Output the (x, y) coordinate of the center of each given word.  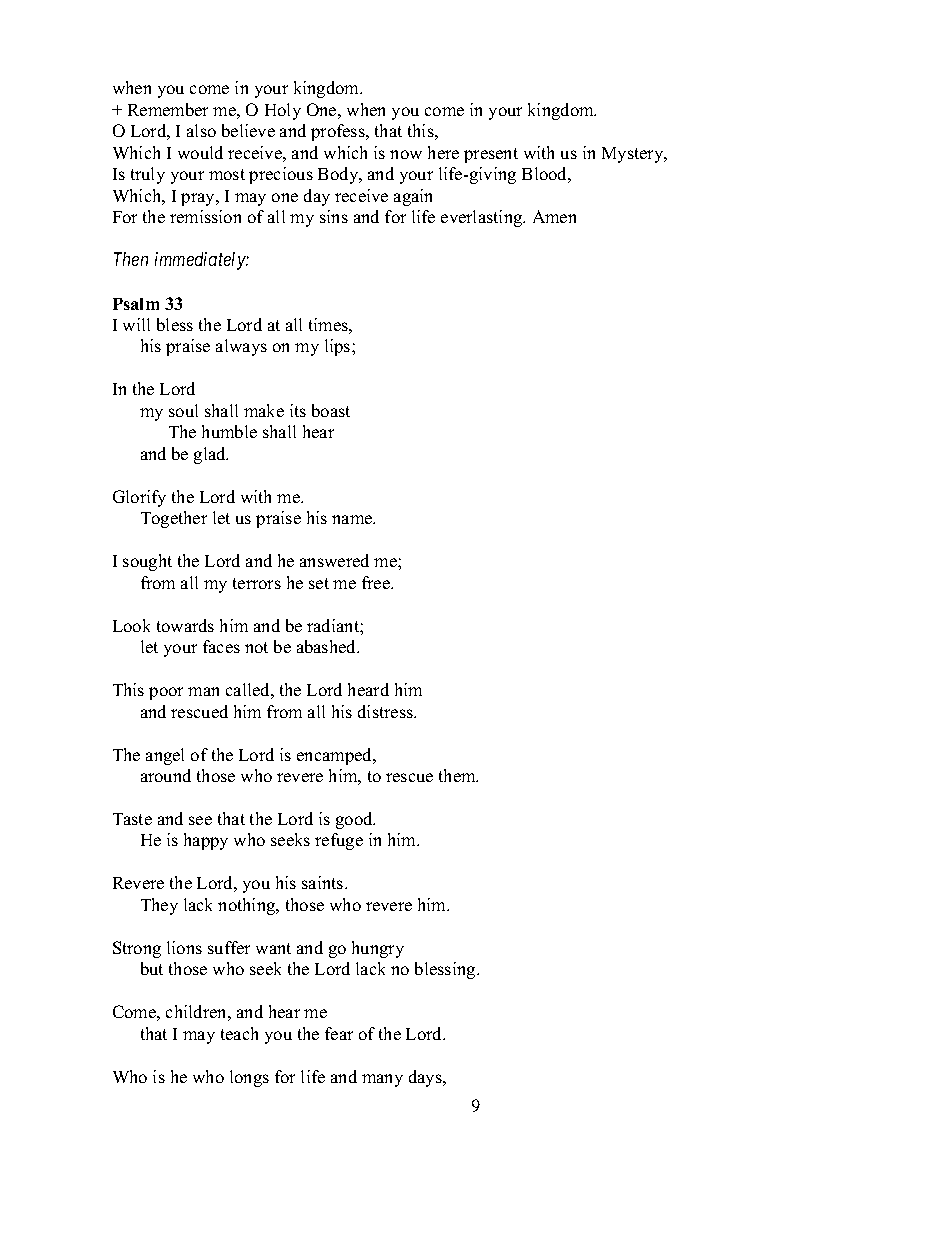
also (201, 130)
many (382, 1080)
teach (239, 1033)
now (406, 154)
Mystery (634, 155)
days (426, 1078)
